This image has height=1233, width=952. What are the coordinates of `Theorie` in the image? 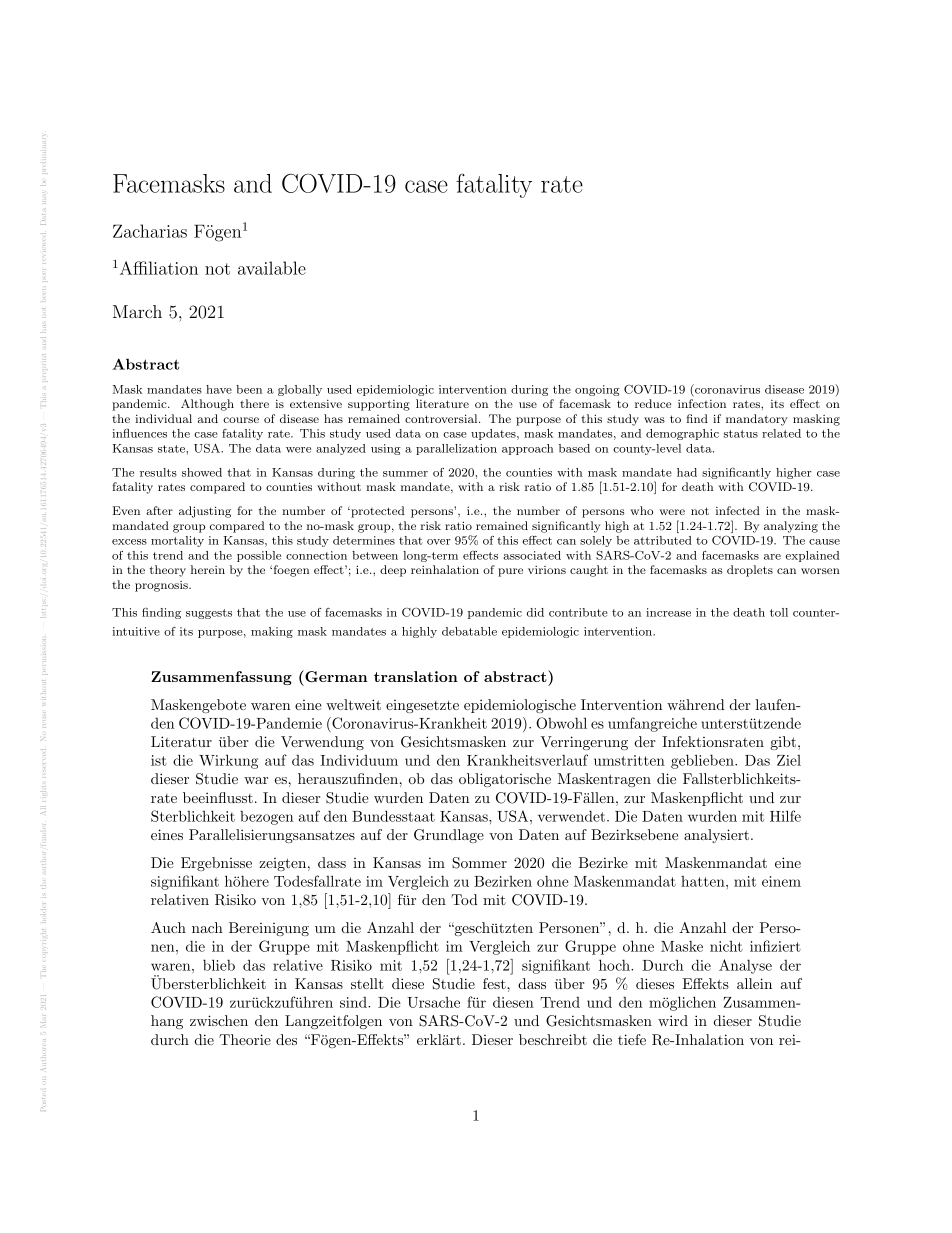 It's located at (245, 1039).
